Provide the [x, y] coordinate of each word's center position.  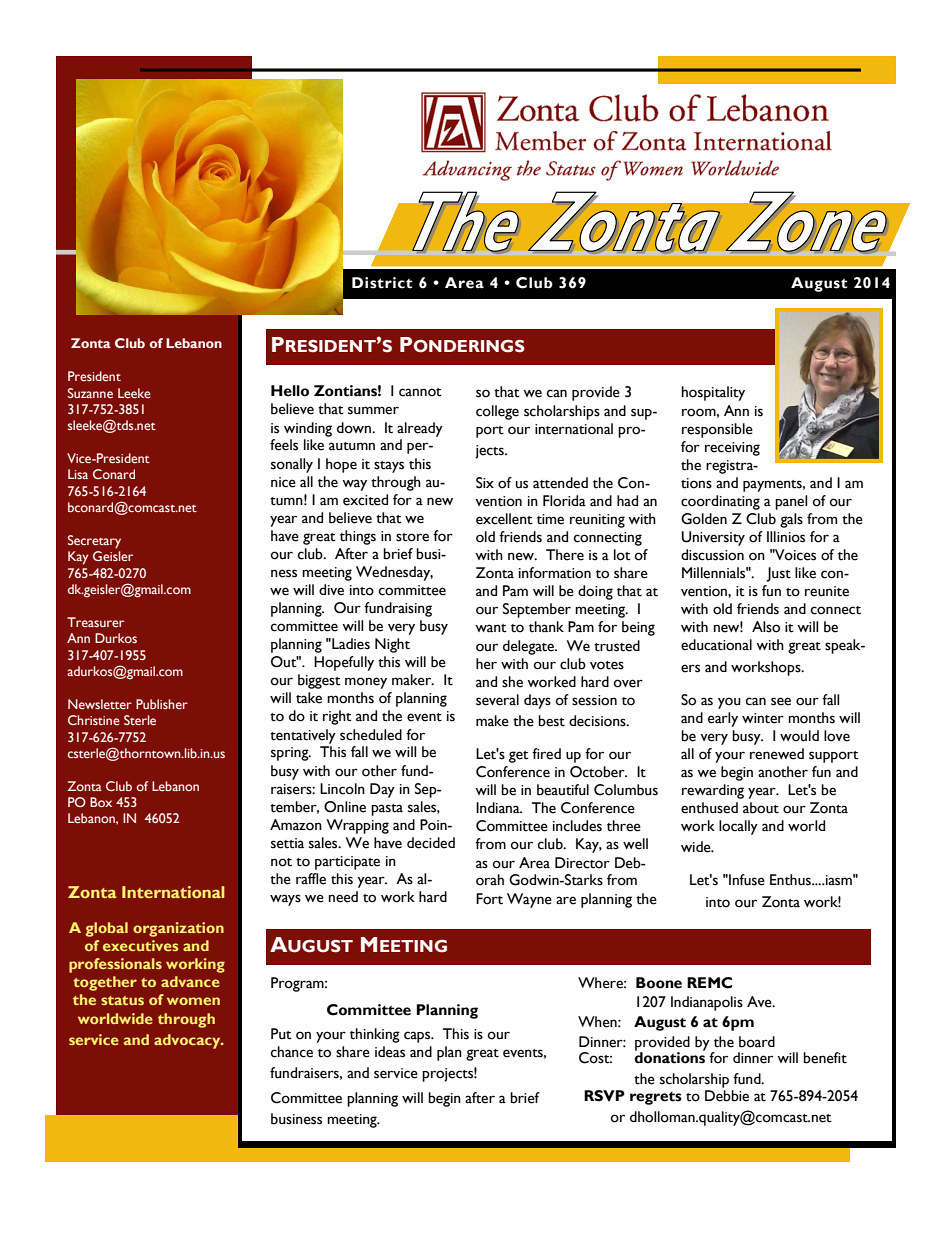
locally [738, 827]
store [412, 537]
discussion [712, 555]
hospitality [713, 393]
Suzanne [90, 393]
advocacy [188, 1041]
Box [101, 802]
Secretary [94, 541]
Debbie [727, 1094]
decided [431, 843]
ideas [390, 1052]
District [382, 283]
